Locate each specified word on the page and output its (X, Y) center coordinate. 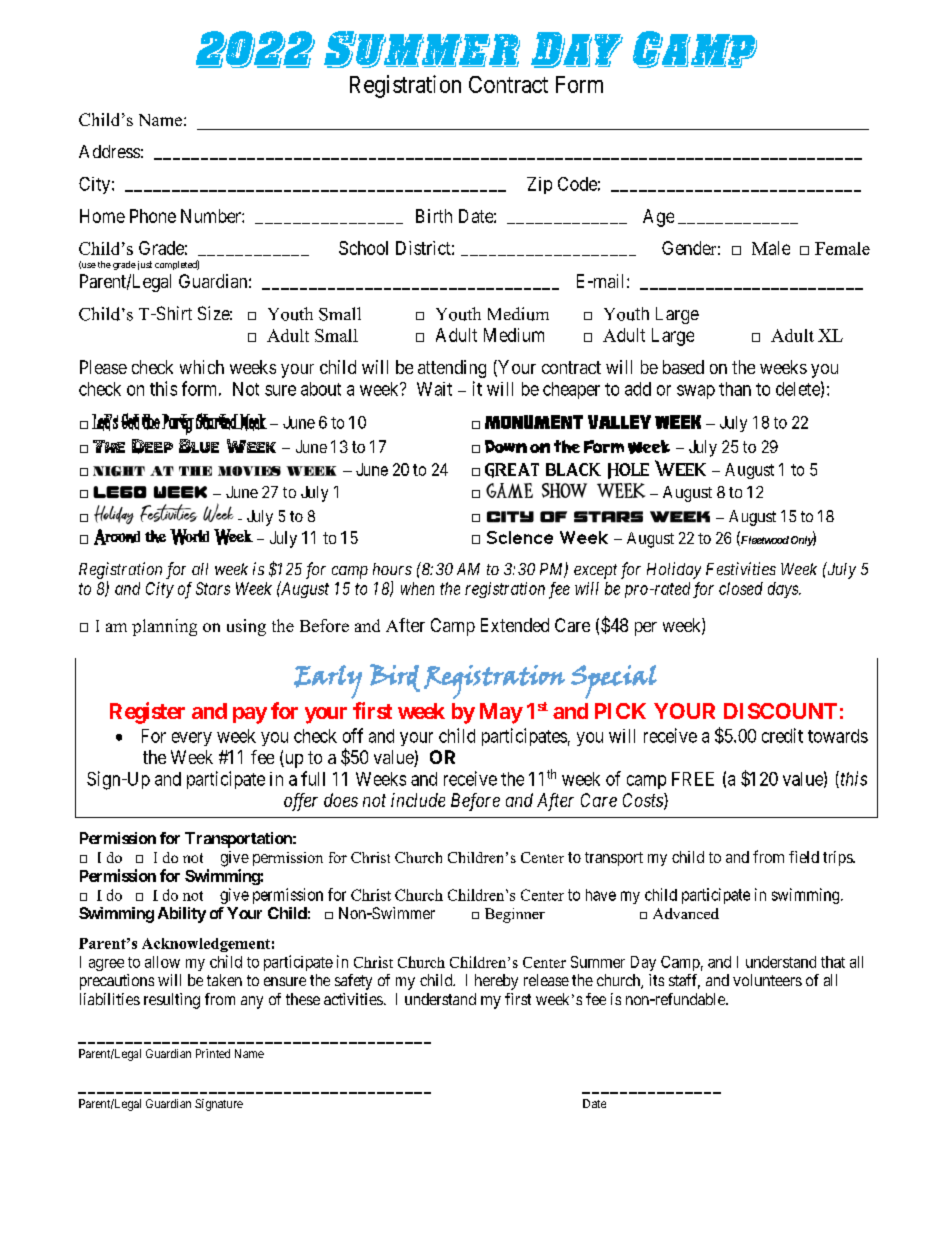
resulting (172, 1001)
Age (658, 218)
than (735, 389)
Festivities (741, 568)
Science (520, 537)
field (804, 857)
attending (452, 369)
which (202, 367)
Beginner (515, 915)
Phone (153, 216)
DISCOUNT (780, 711)
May (501, 713)
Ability (182, 915)
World (189, 537)
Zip (539, 185)
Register (147, 713)
